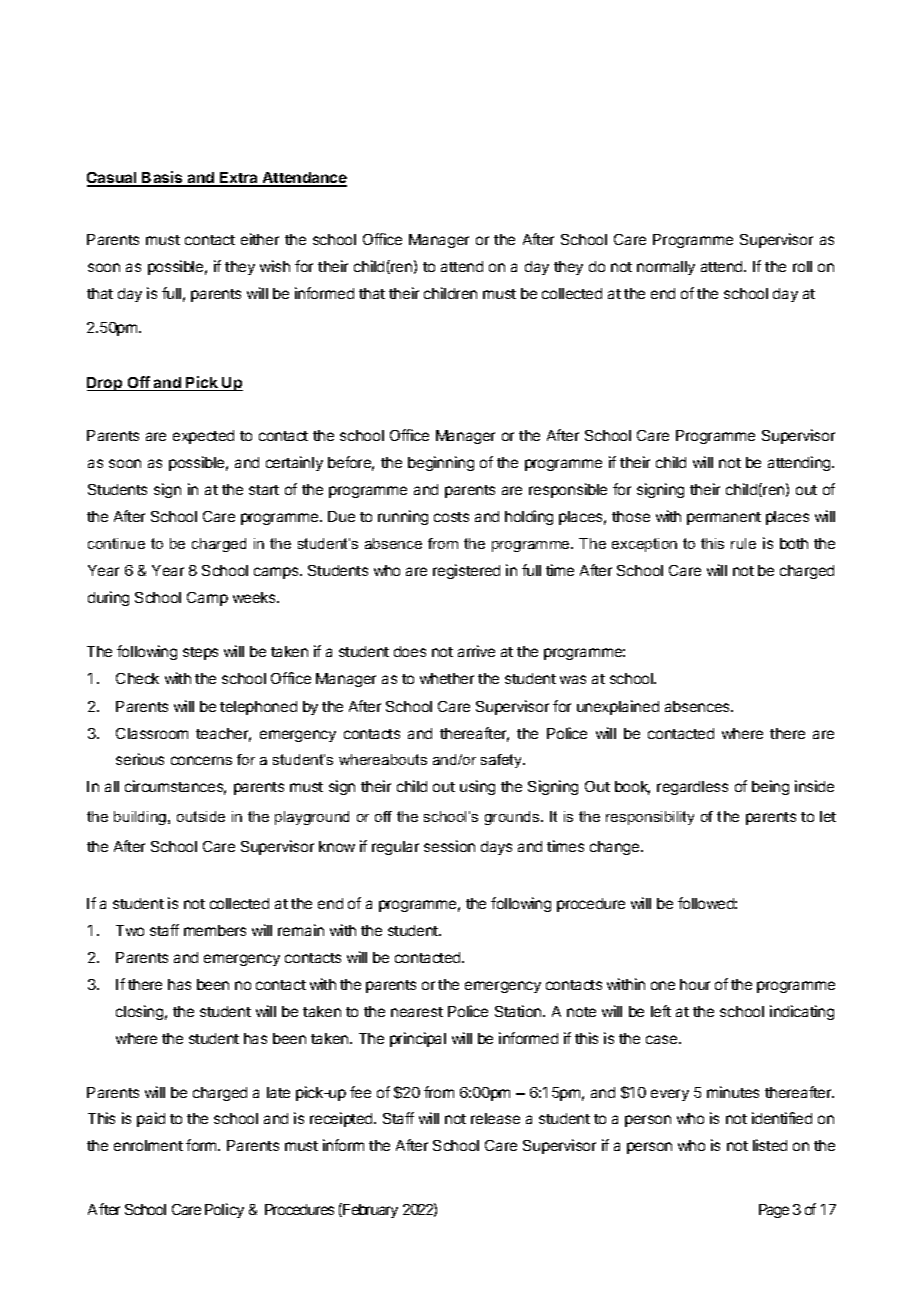 Image resolution: width=924 pixels, height=1308 pixels. What do you see at coordinates (618, 707) in the image?
I see `unexplained` at bounding box center [618, 707].
